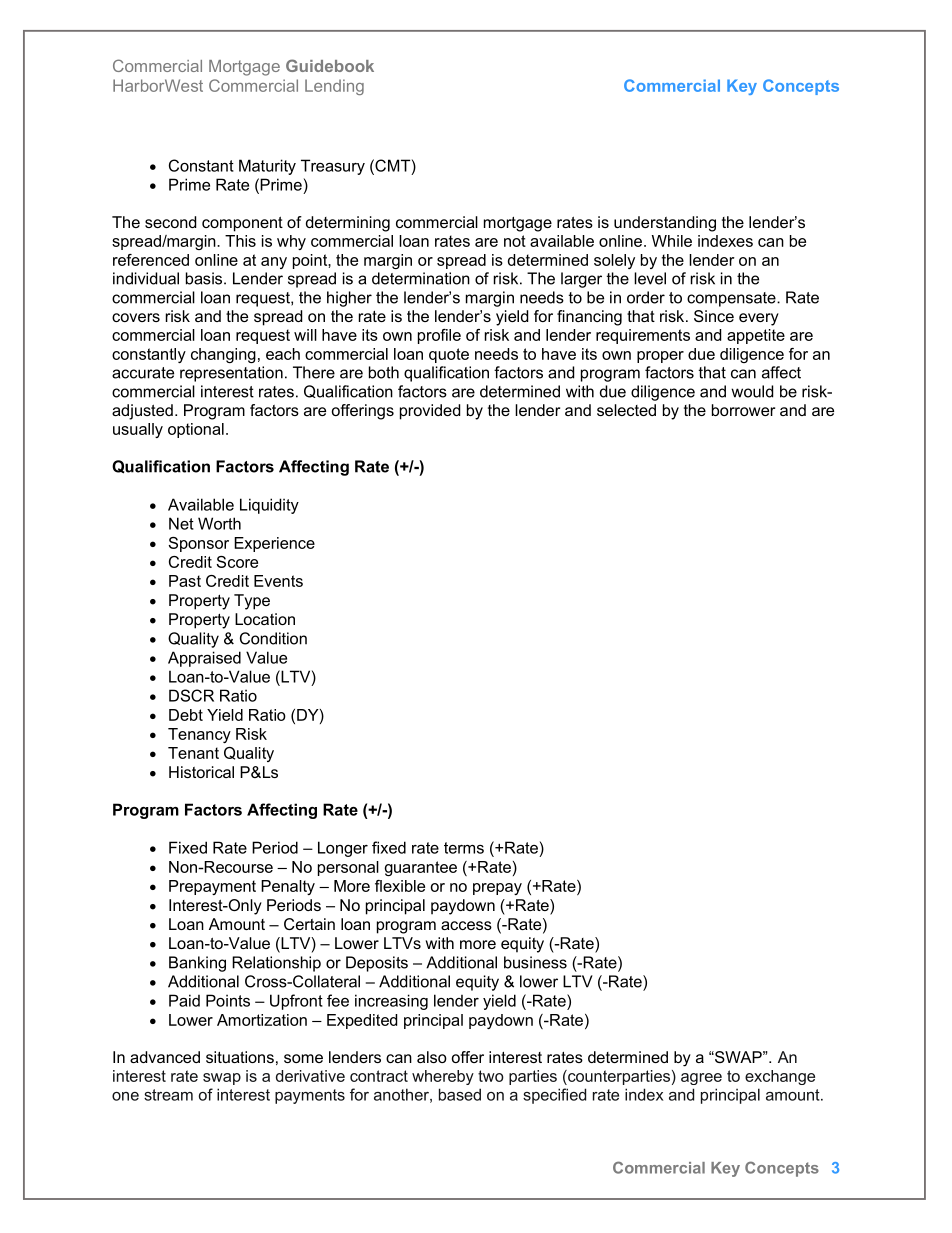 Image resolution: width=952 pixels, height=1233 pixels. I want to click on Lending, so click(334, 87).
